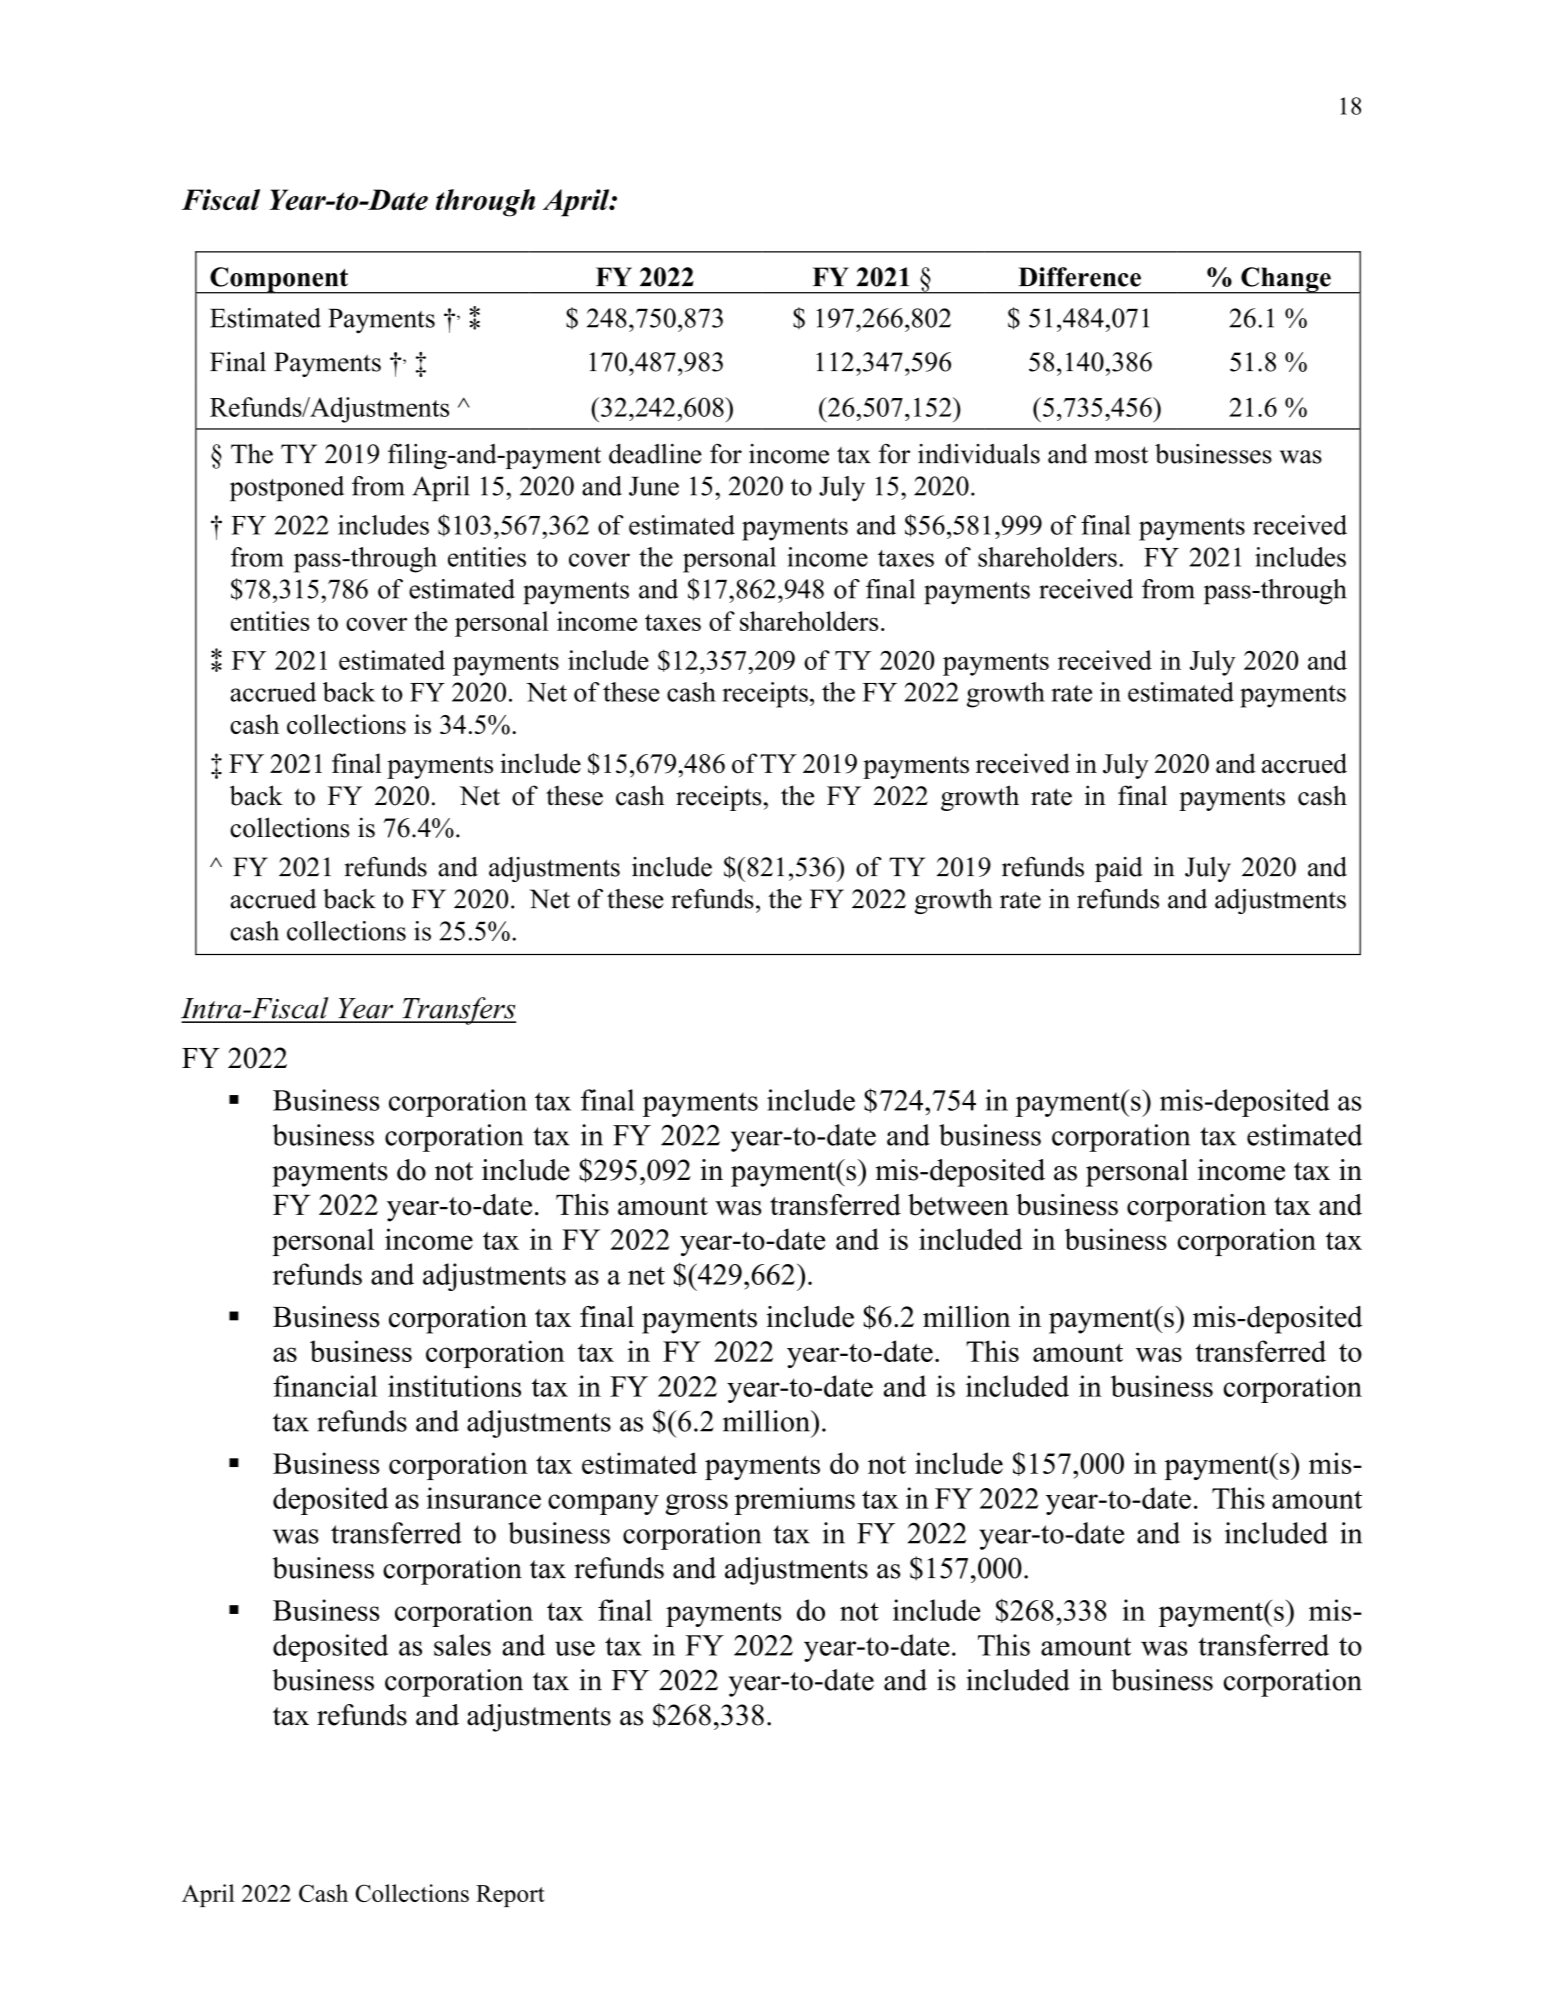 This screenshot has height=1998, width=1544. What do you see at coordinates (279, 280) in the screenshot?
I see `Component` at bounding box center [279, 280].
